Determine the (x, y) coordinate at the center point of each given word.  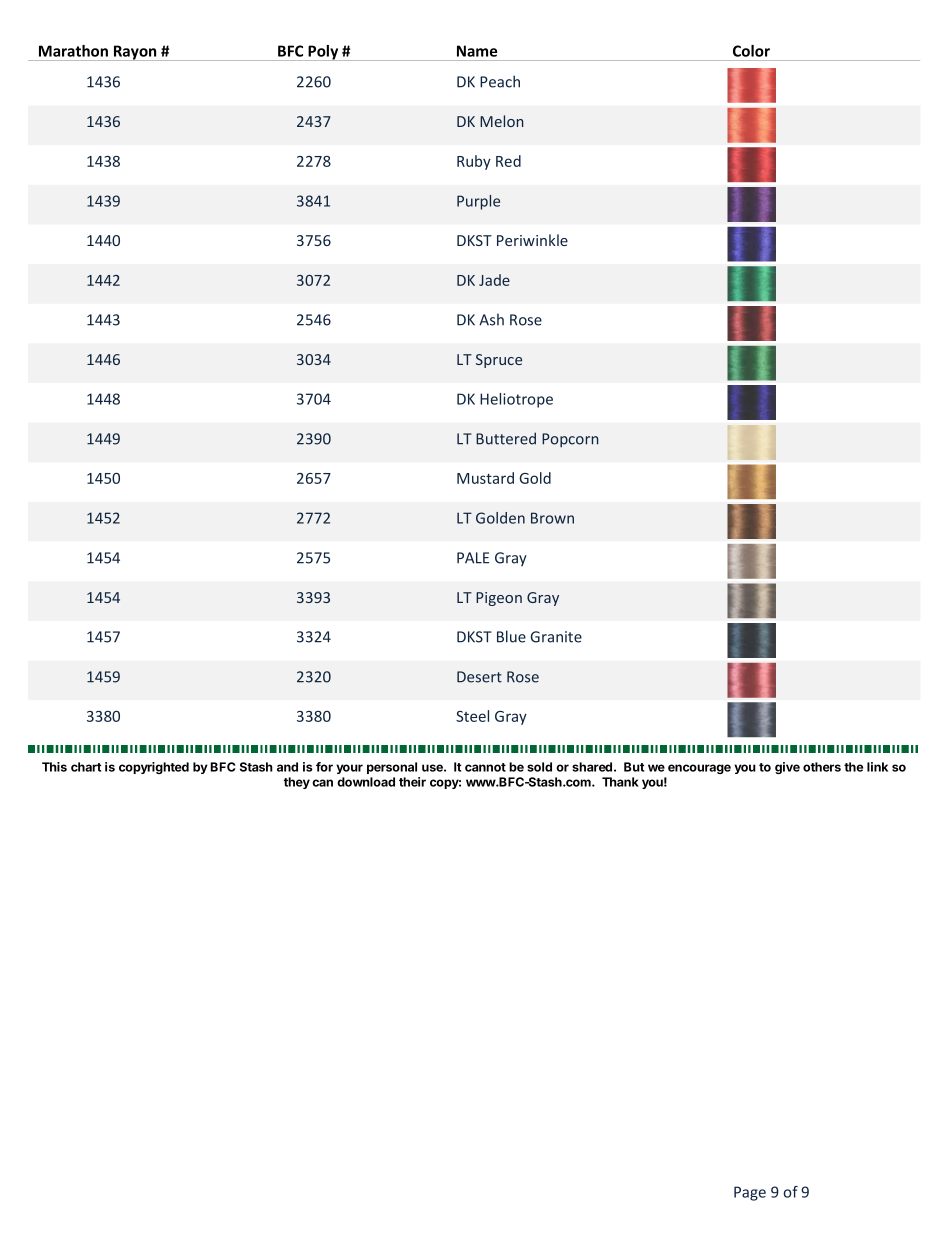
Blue (511, 636)
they (297, 783)
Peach (500, 81)
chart (86, 767)
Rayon (135, 53)
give (787, 768)
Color (751, 51)
